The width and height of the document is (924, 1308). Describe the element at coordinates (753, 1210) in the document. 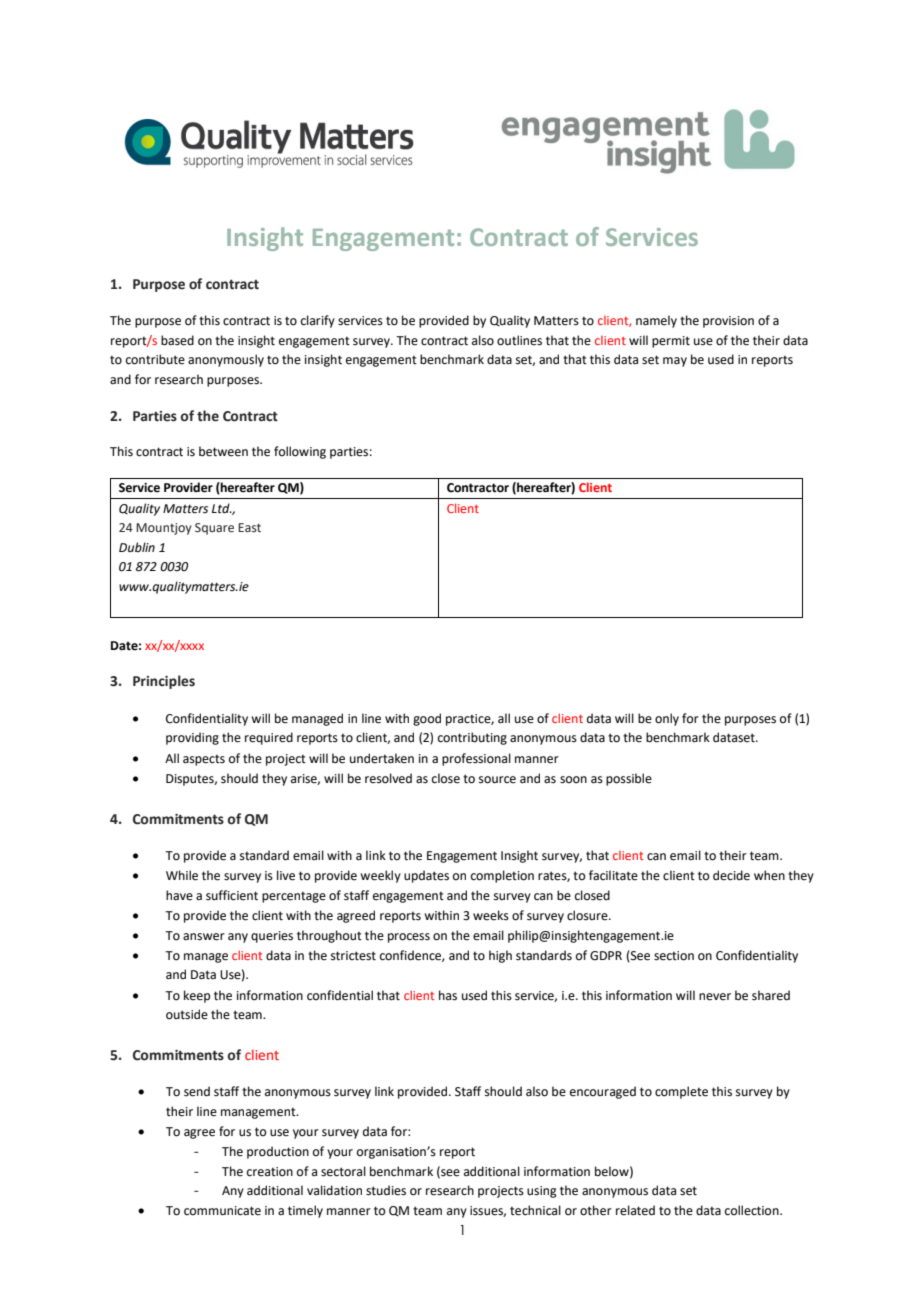

I see `collection` at that location.
